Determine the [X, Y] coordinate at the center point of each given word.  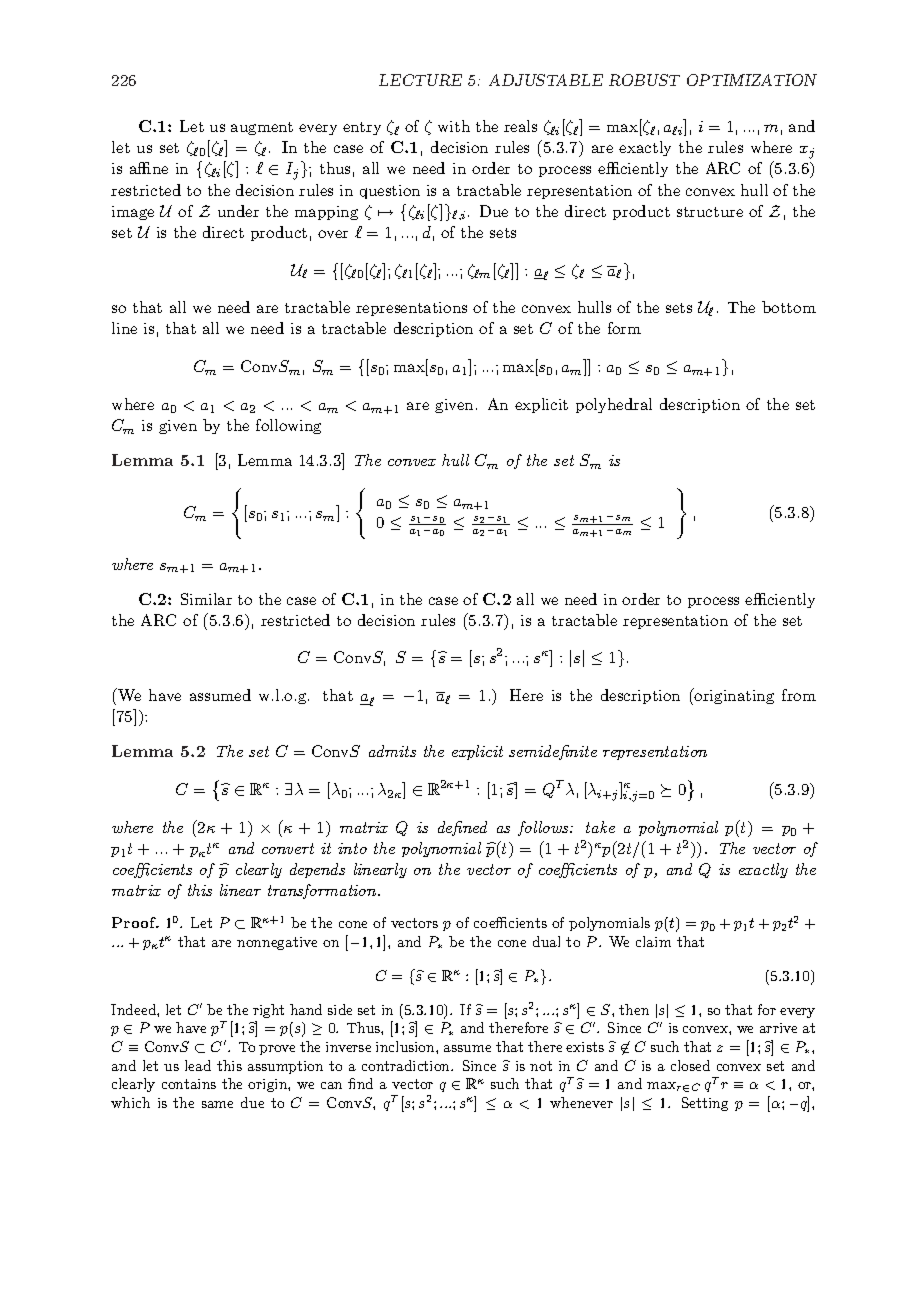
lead [198, 1065]
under [238, 211]
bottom [789, 307]
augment [262, 128]
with [454, 126]
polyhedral [614, 405]
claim [653, 941]
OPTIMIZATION [752, 80]
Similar [206, 599]
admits [392, 751]
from [799, 695]
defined [462, 828]
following [288, 426]
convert [288, 848]
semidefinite [553, 752]
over [333, 234]
